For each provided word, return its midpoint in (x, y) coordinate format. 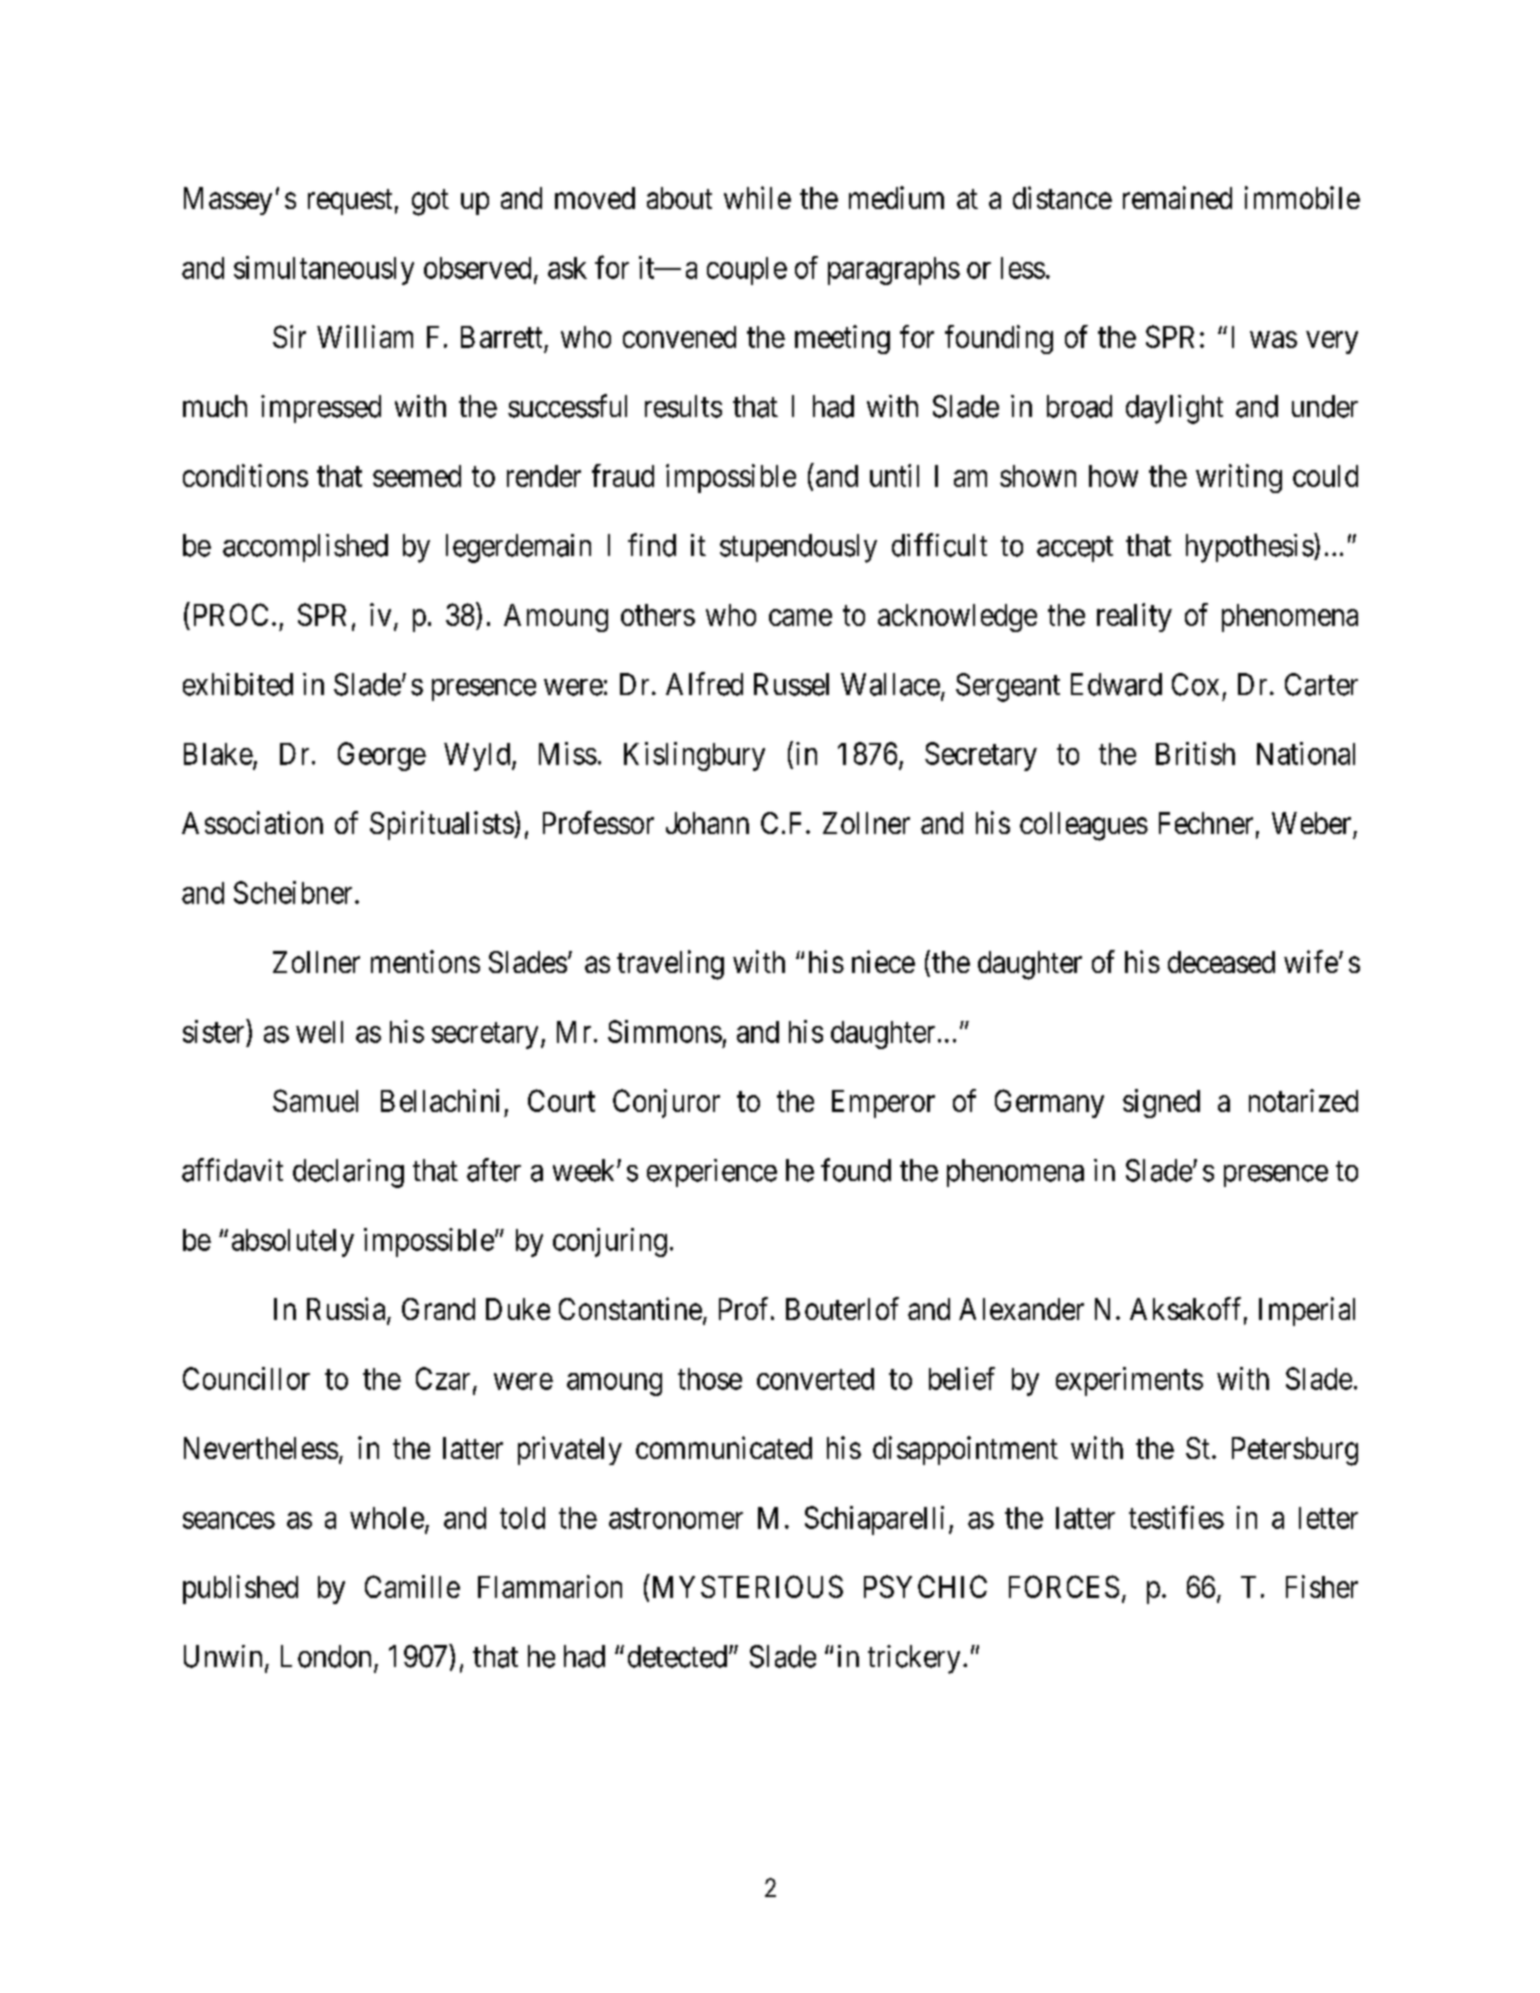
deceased (1221, 962)
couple (747, 271)
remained (1177, 197)
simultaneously (324, 270)
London (326, 1656)
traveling (670, 965)
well (319, 1032)
